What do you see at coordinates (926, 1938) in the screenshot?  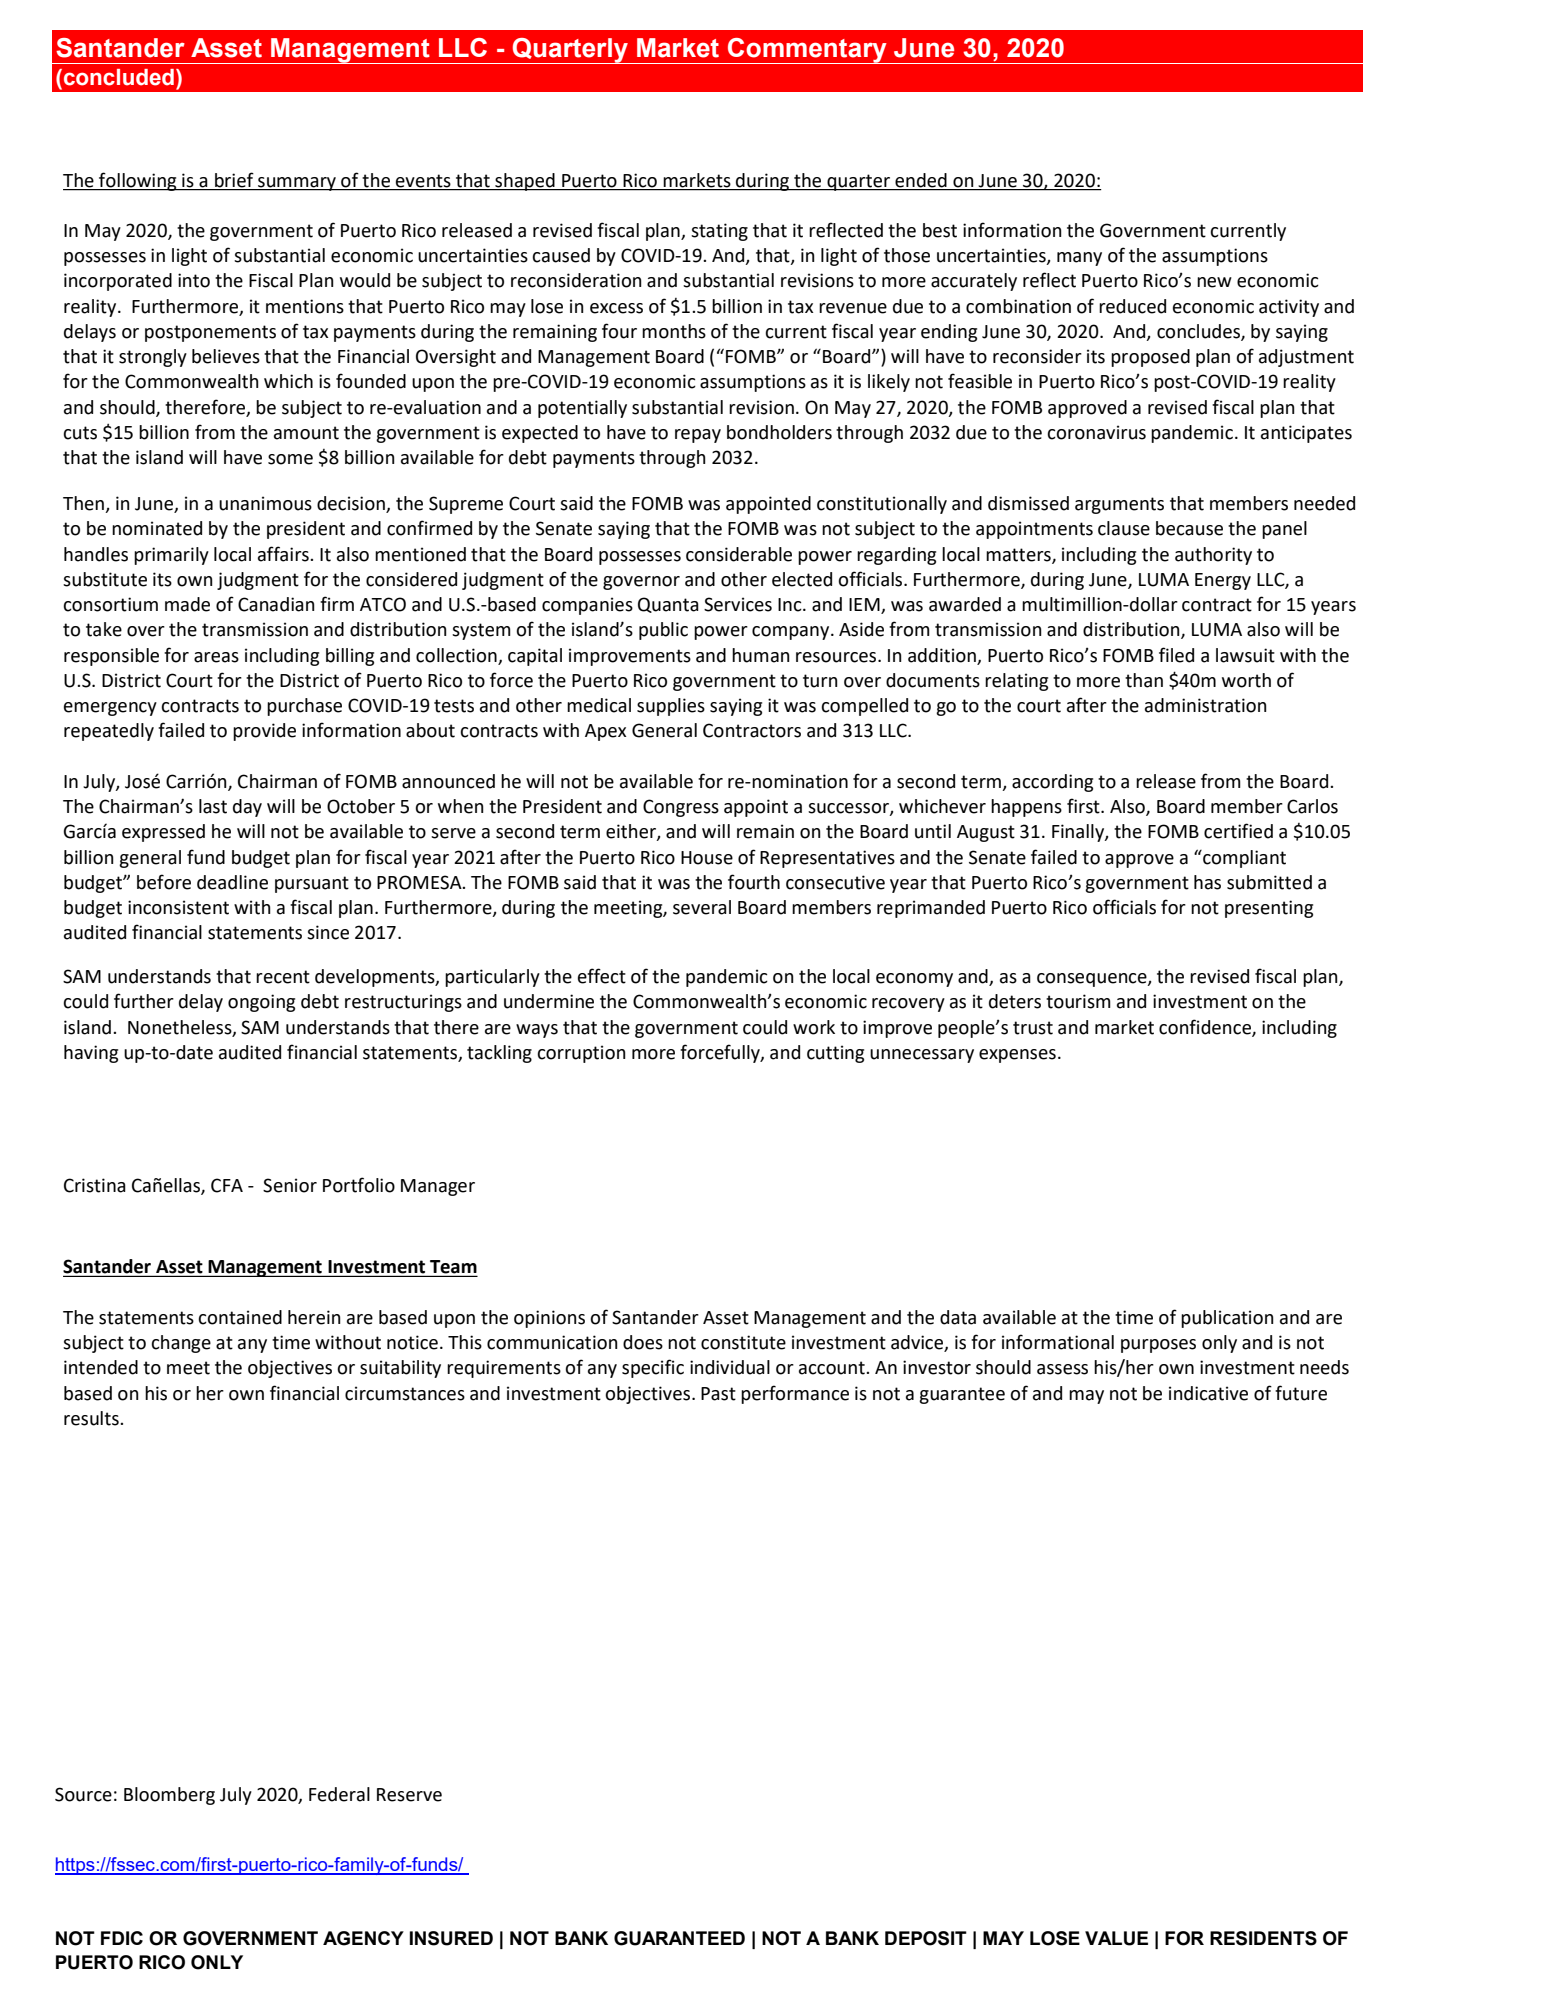 I see `DEPOSIT` at bounding box center [926, 1938].
